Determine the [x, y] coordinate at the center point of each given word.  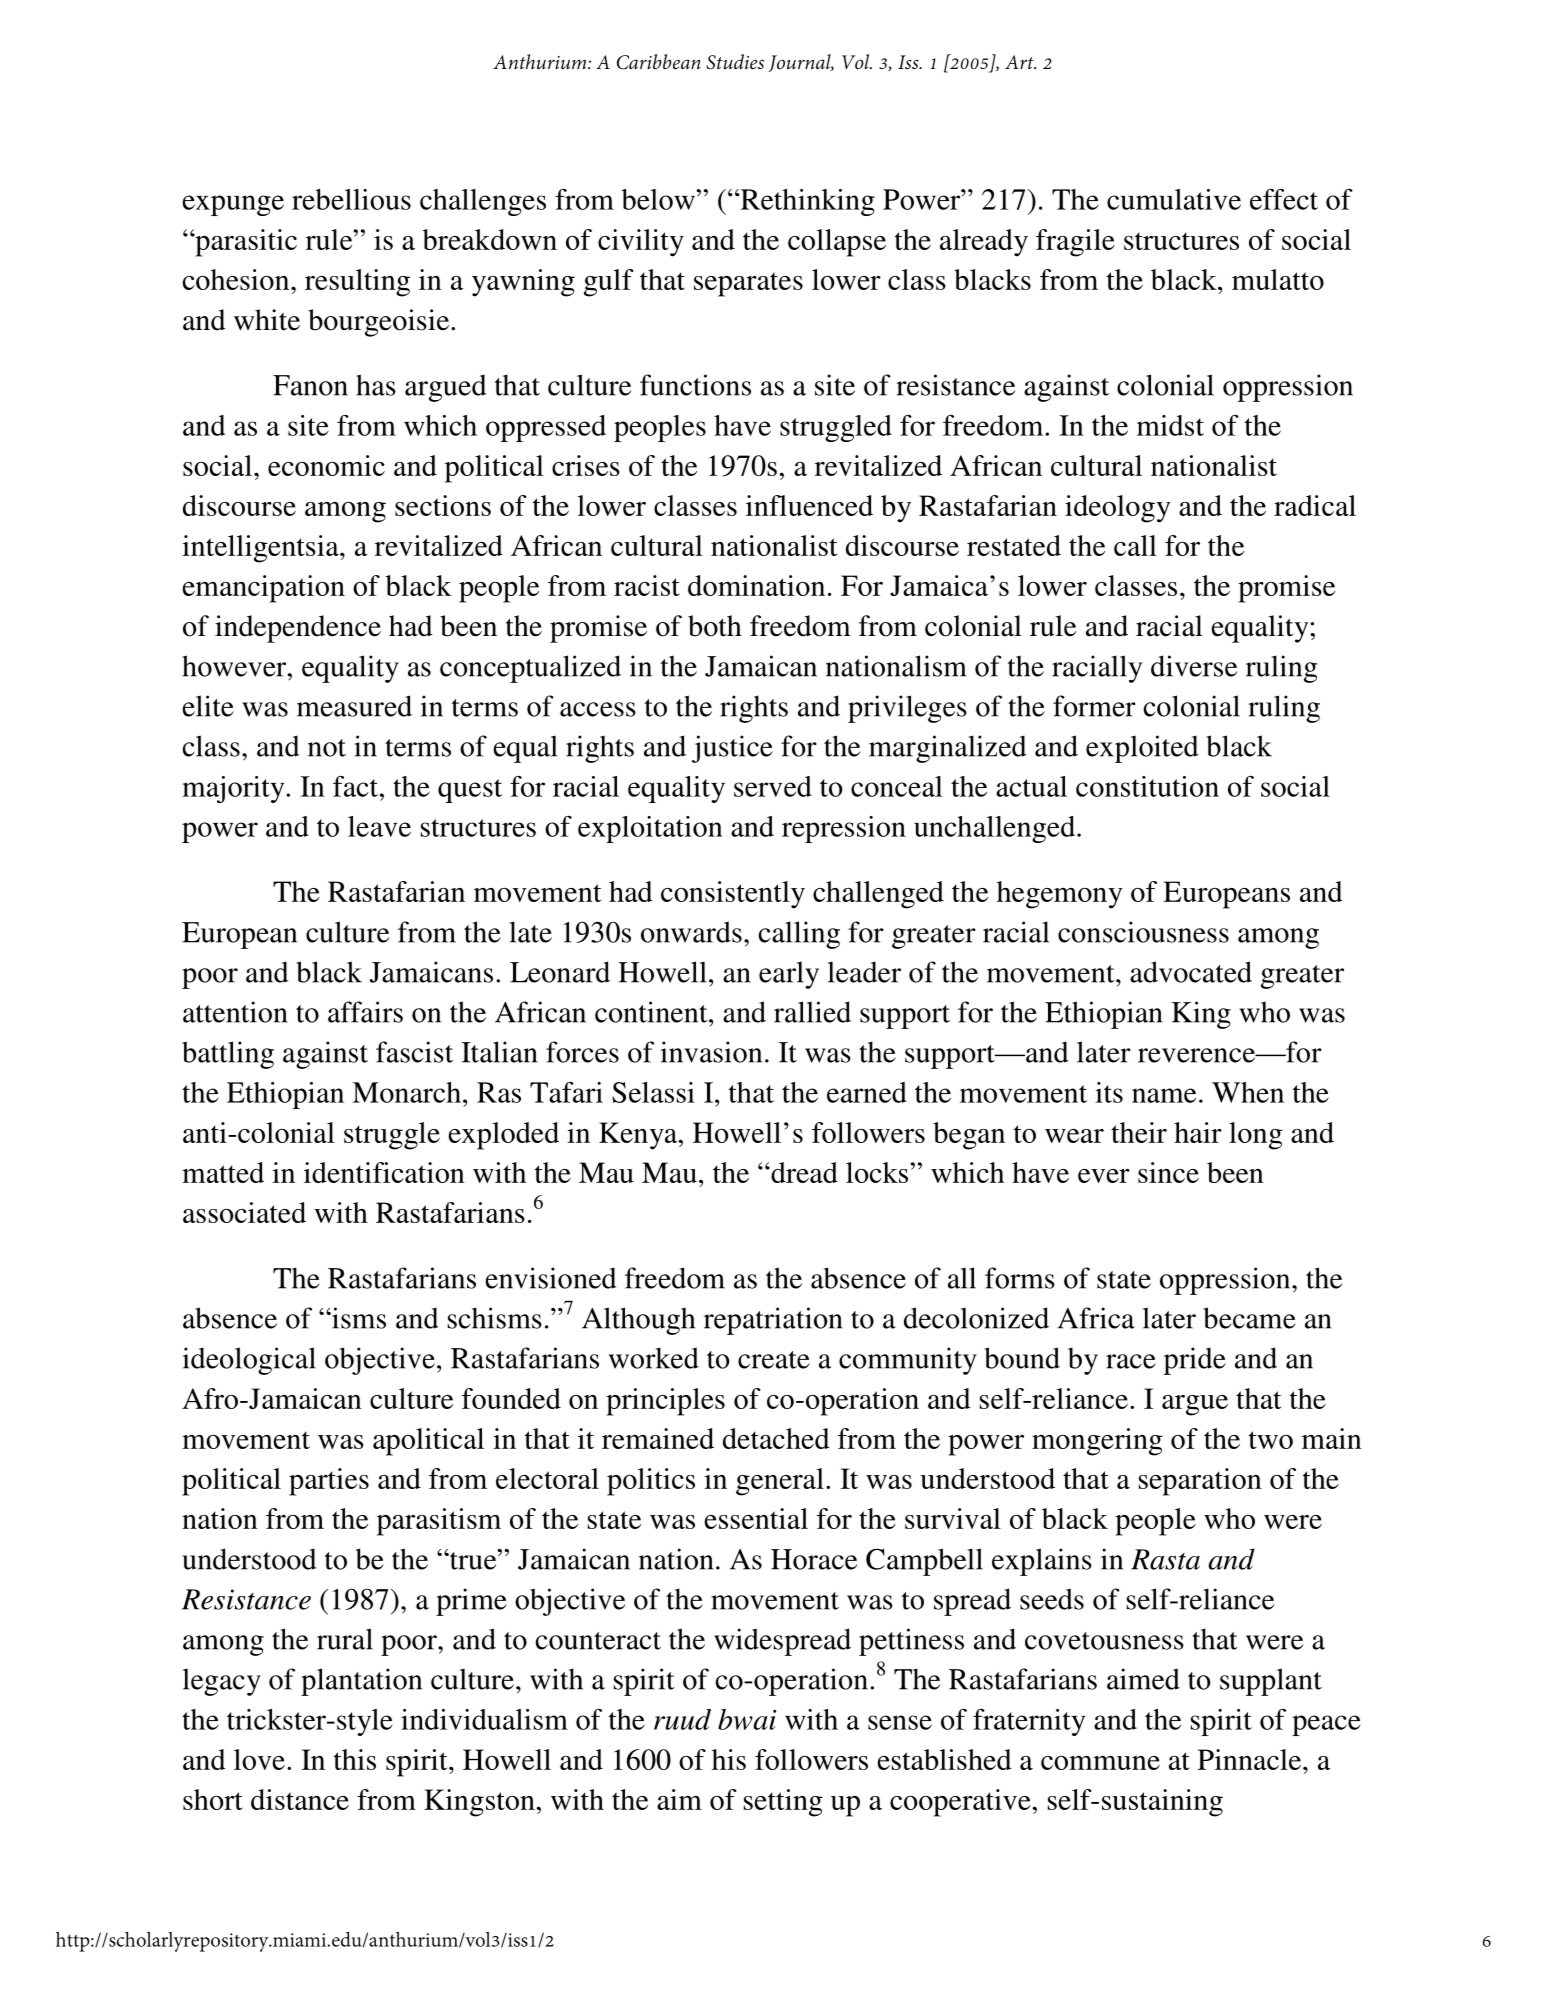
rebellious [351, 199]
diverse [1194, 666]
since [1168, 1172]
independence [298, 629]
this [355, 1759]
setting [783, 1803]
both [715, 626]
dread [803, 1172]
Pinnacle [1251, 1759]
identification [384, 1172]
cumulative [1174, 199]
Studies [735, 62]
